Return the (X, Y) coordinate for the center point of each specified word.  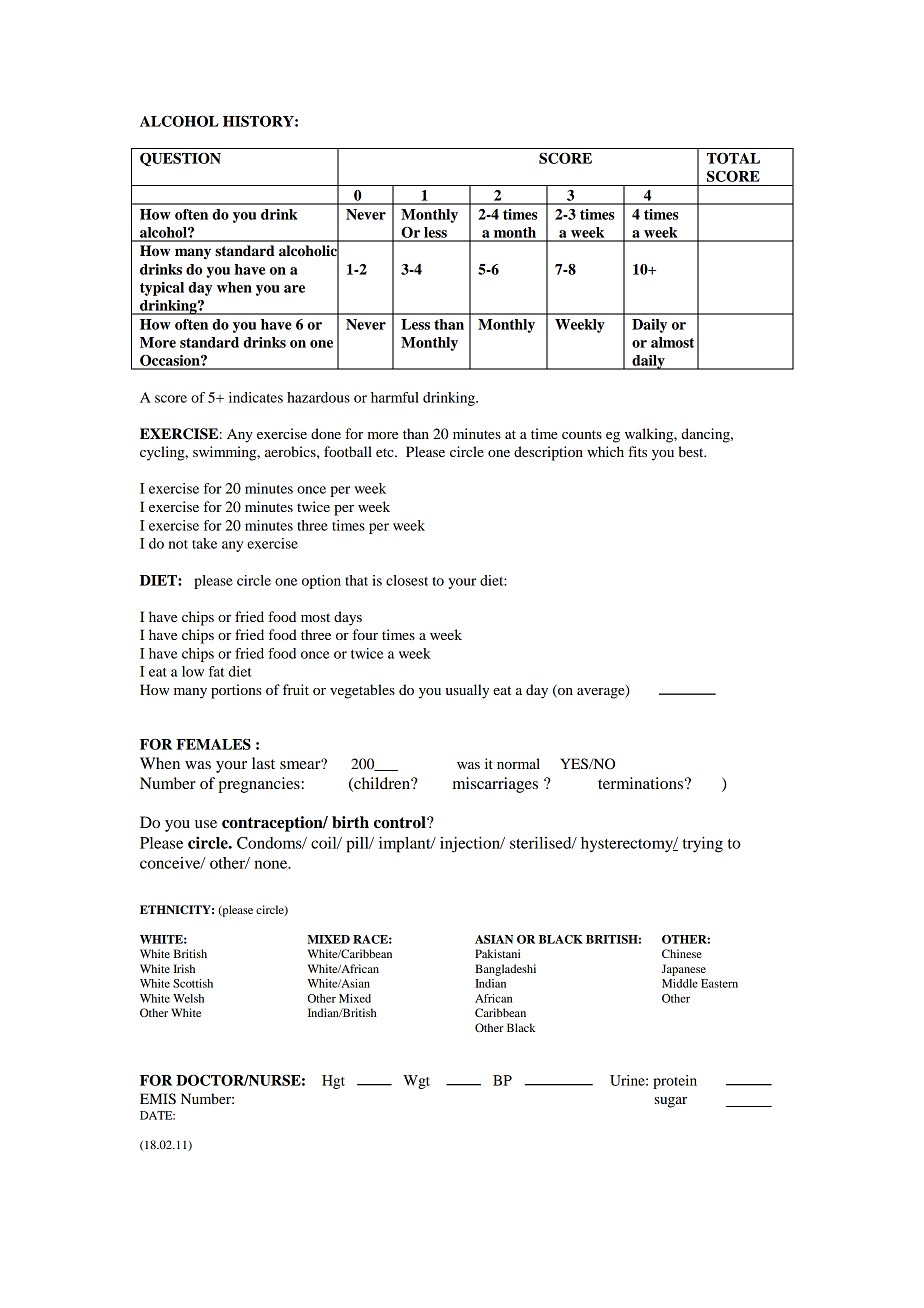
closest (407, 580)
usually (467, 691)
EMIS (158, 1099)
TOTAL (733, 158)
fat (216, 671)
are (294, 289)
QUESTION (180, 160)
